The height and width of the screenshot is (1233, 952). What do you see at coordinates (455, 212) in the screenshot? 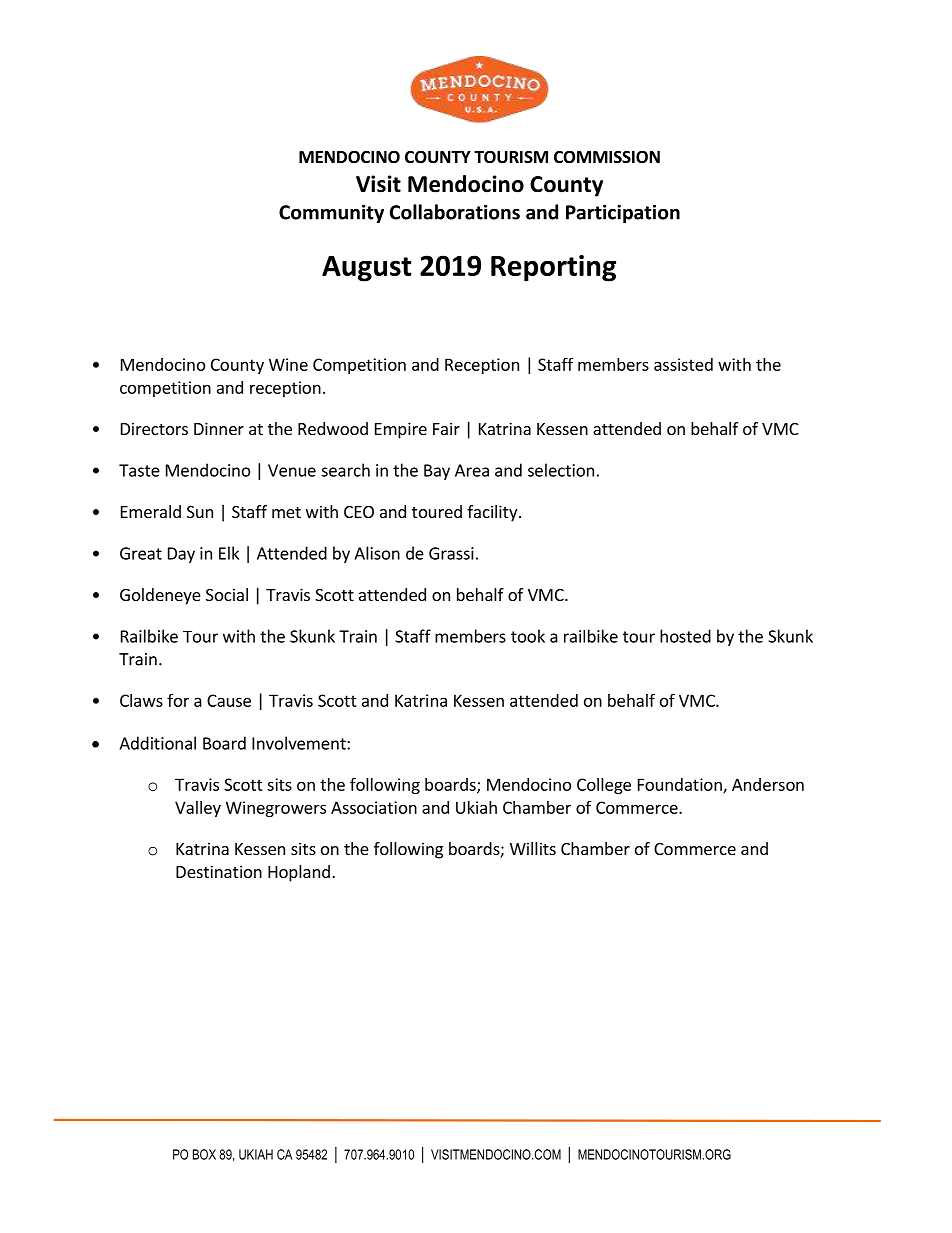
I see `Collaborations` at bounding box center [455, 212].
